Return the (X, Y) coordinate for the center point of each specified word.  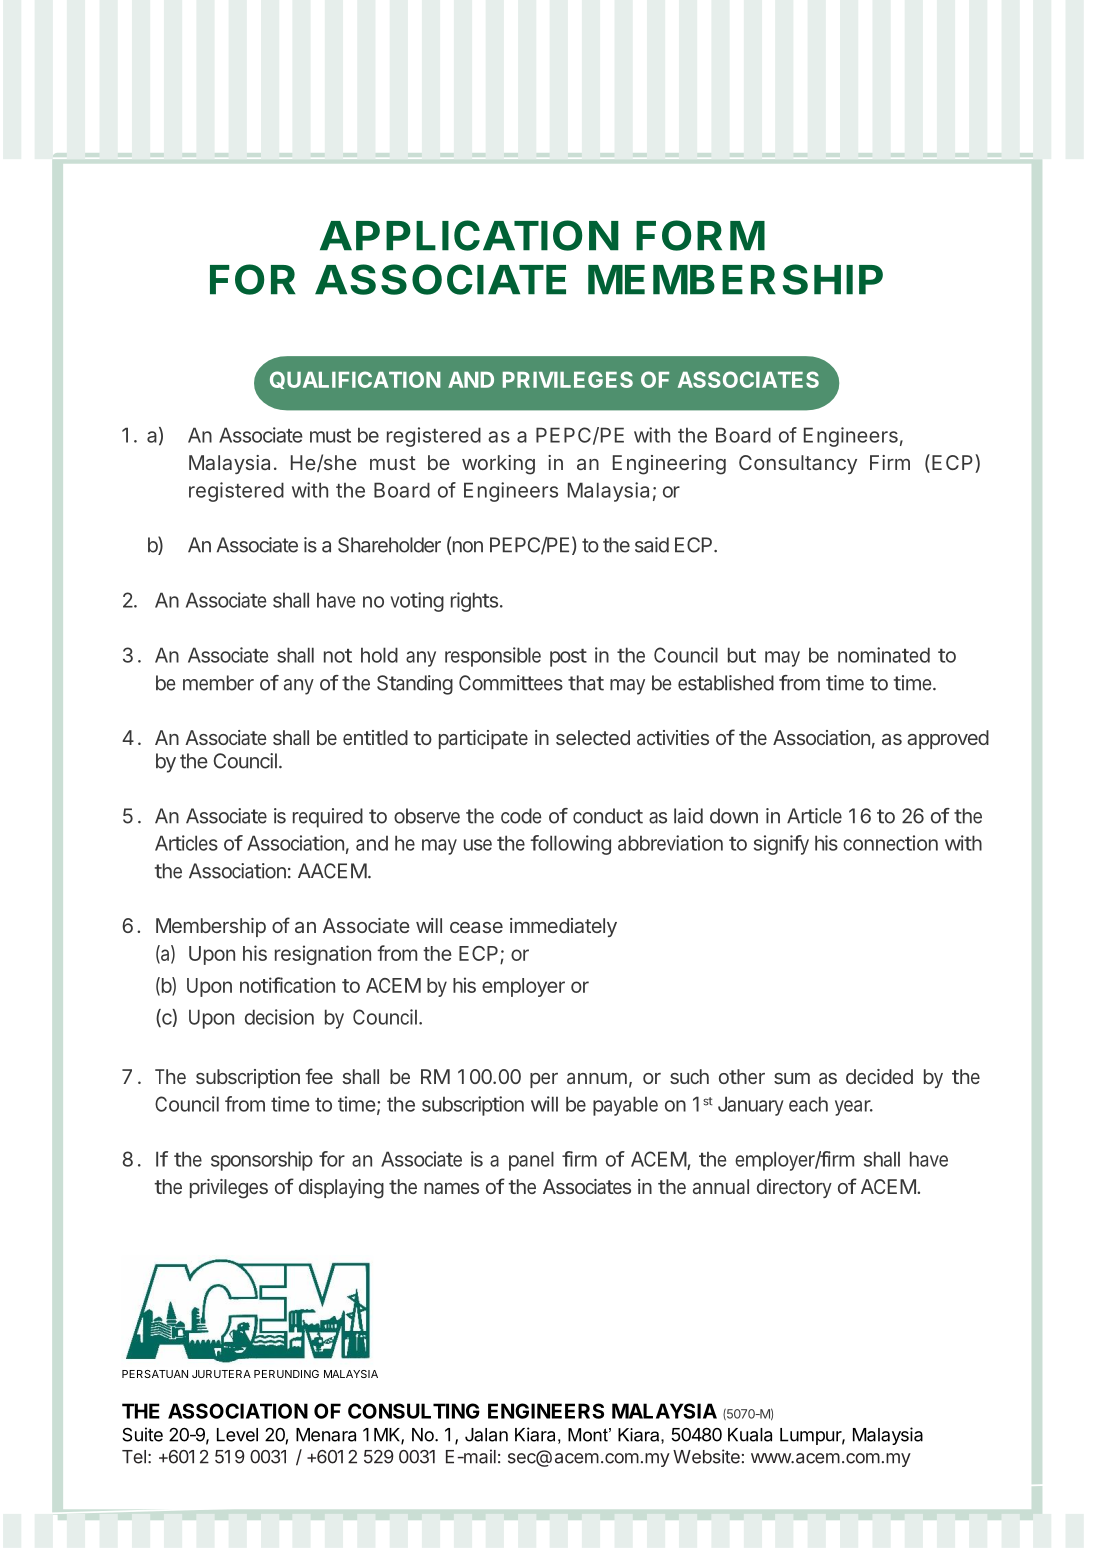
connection (890, 843)
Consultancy (798, 464)
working (498, 465)
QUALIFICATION (355, 380)
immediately (563, 927)
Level (237, 1435)
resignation (323, 955)
